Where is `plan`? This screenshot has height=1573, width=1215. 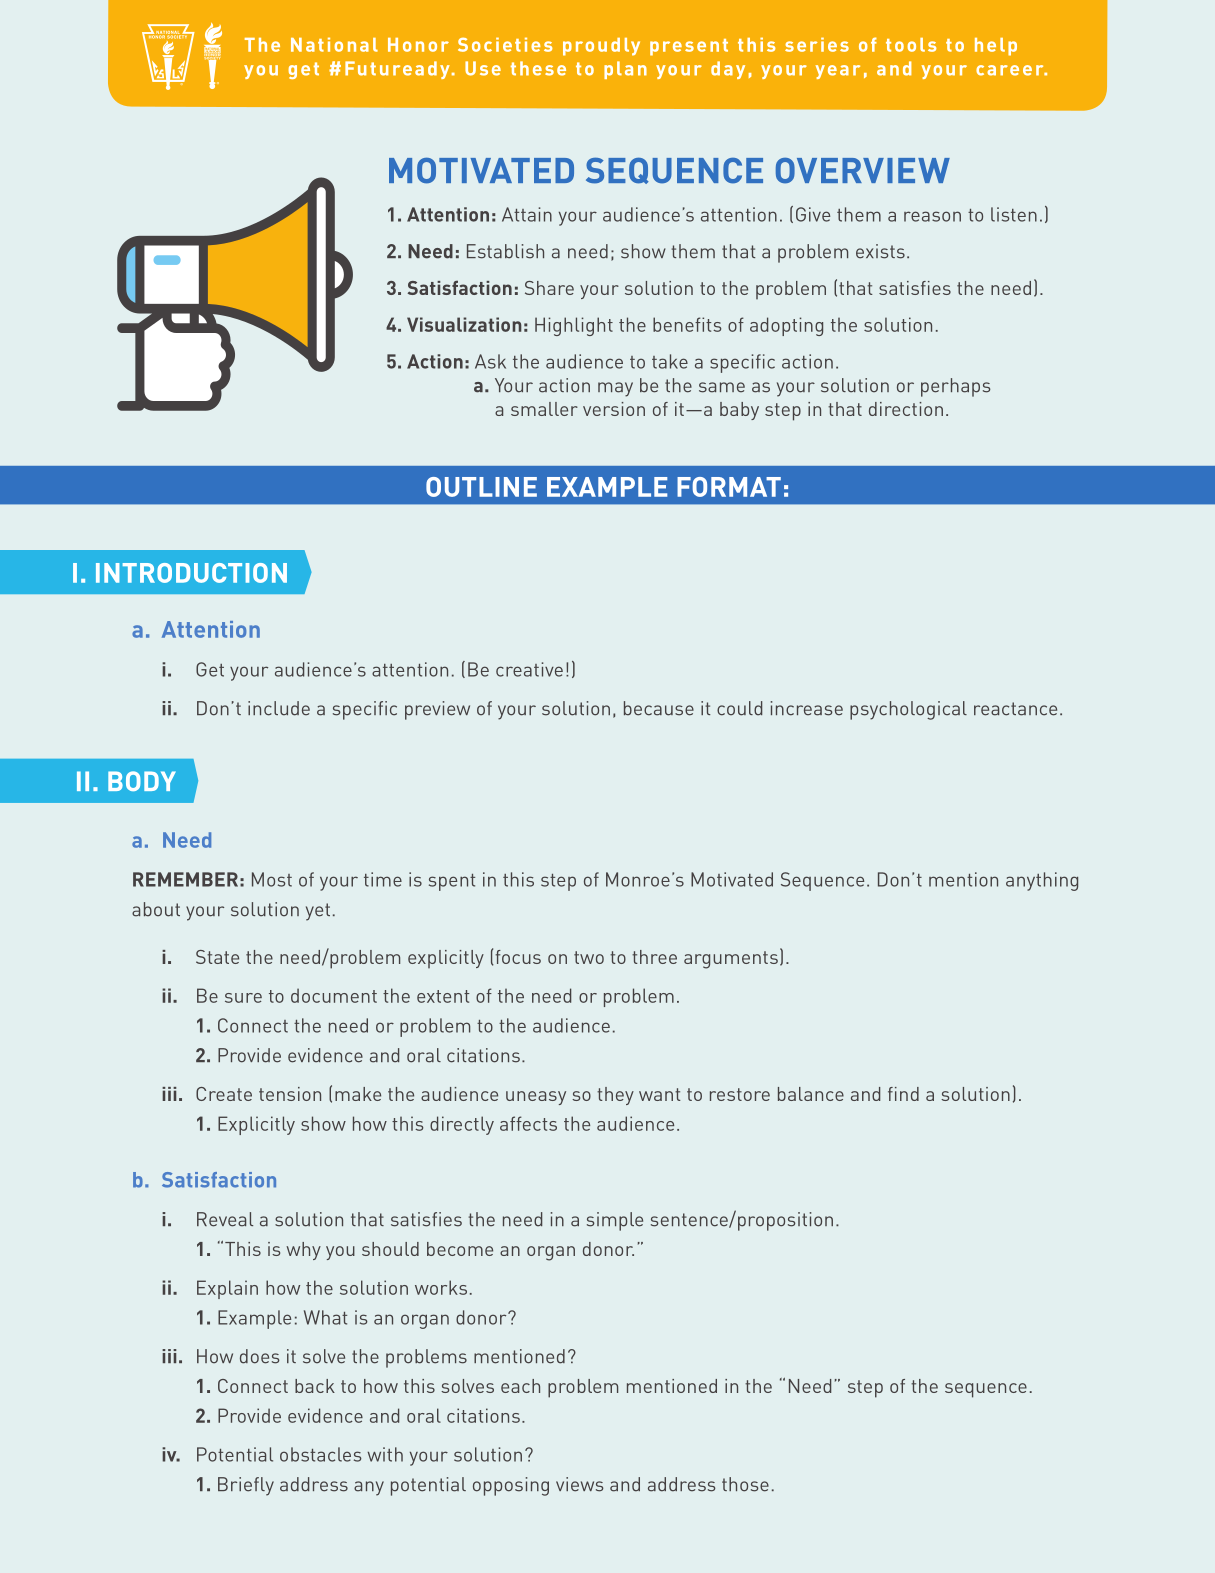
plan is located at coordinates (625, 70).
